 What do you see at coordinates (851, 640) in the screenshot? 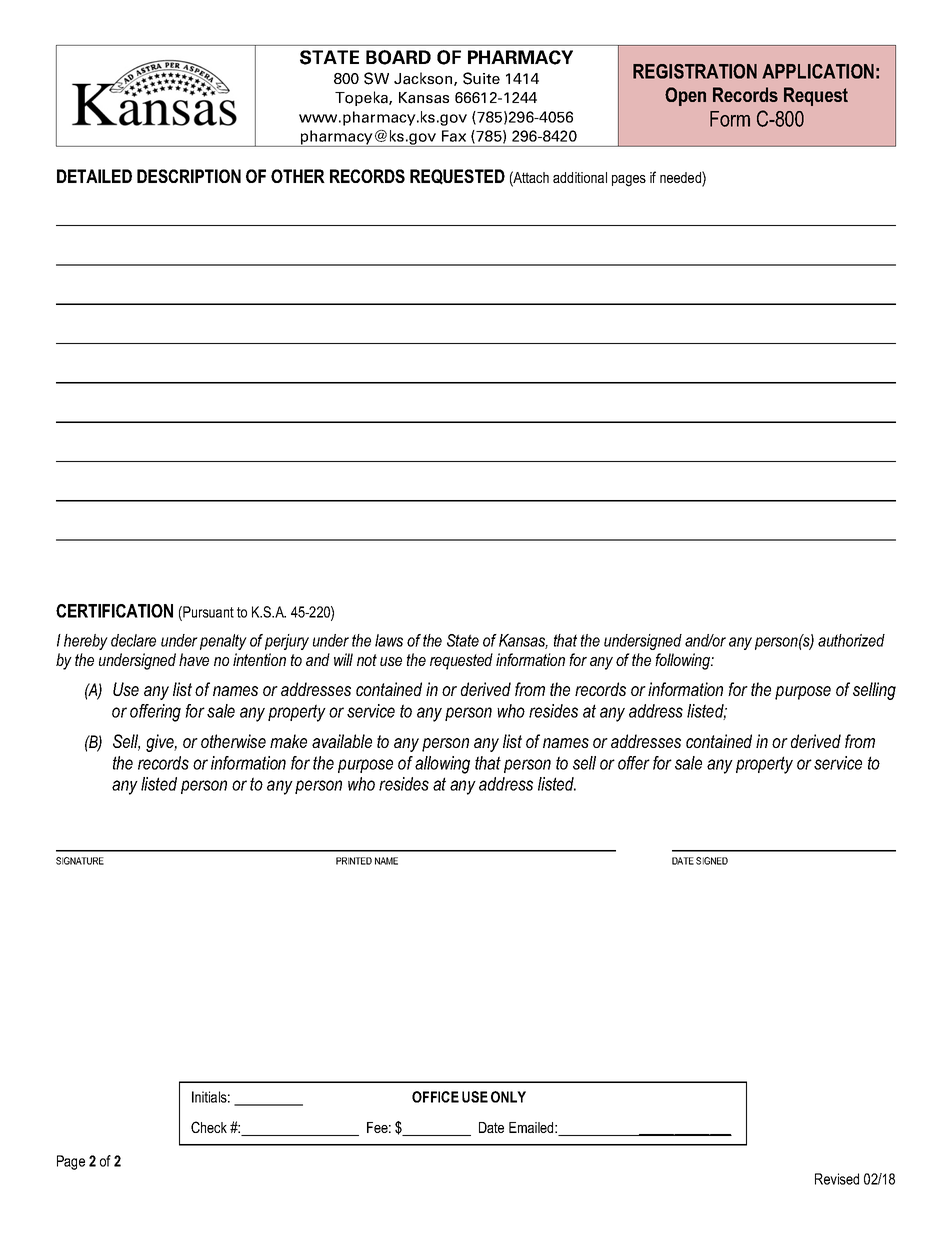
I see `authorized` at bounding box center [851, 640].
